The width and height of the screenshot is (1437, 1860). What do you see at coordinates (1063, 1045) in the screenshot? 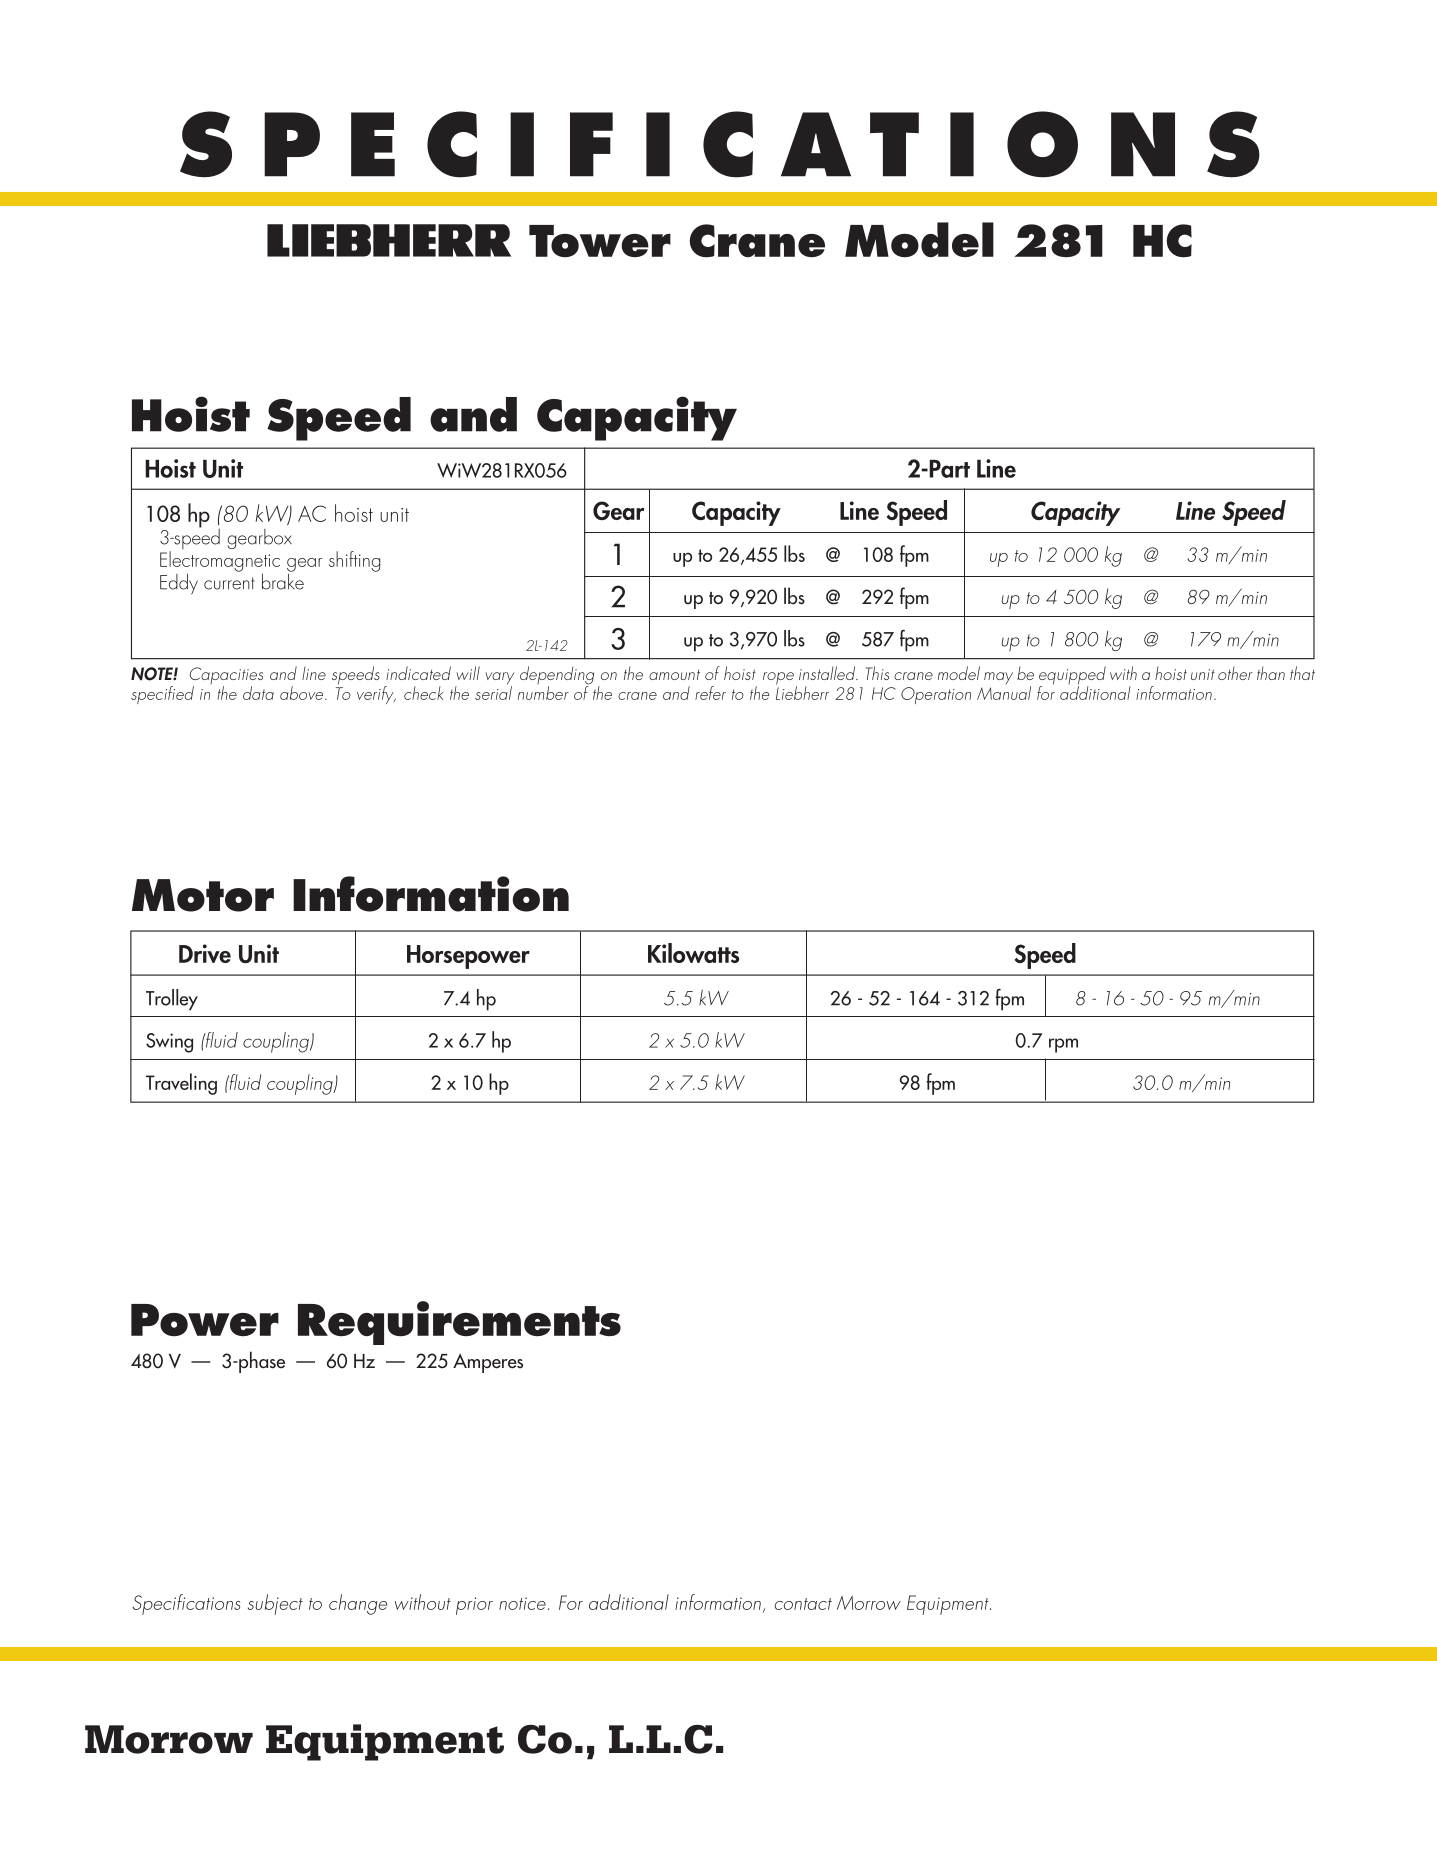
I see `rpm` at bounding box center [1063, 1045].
